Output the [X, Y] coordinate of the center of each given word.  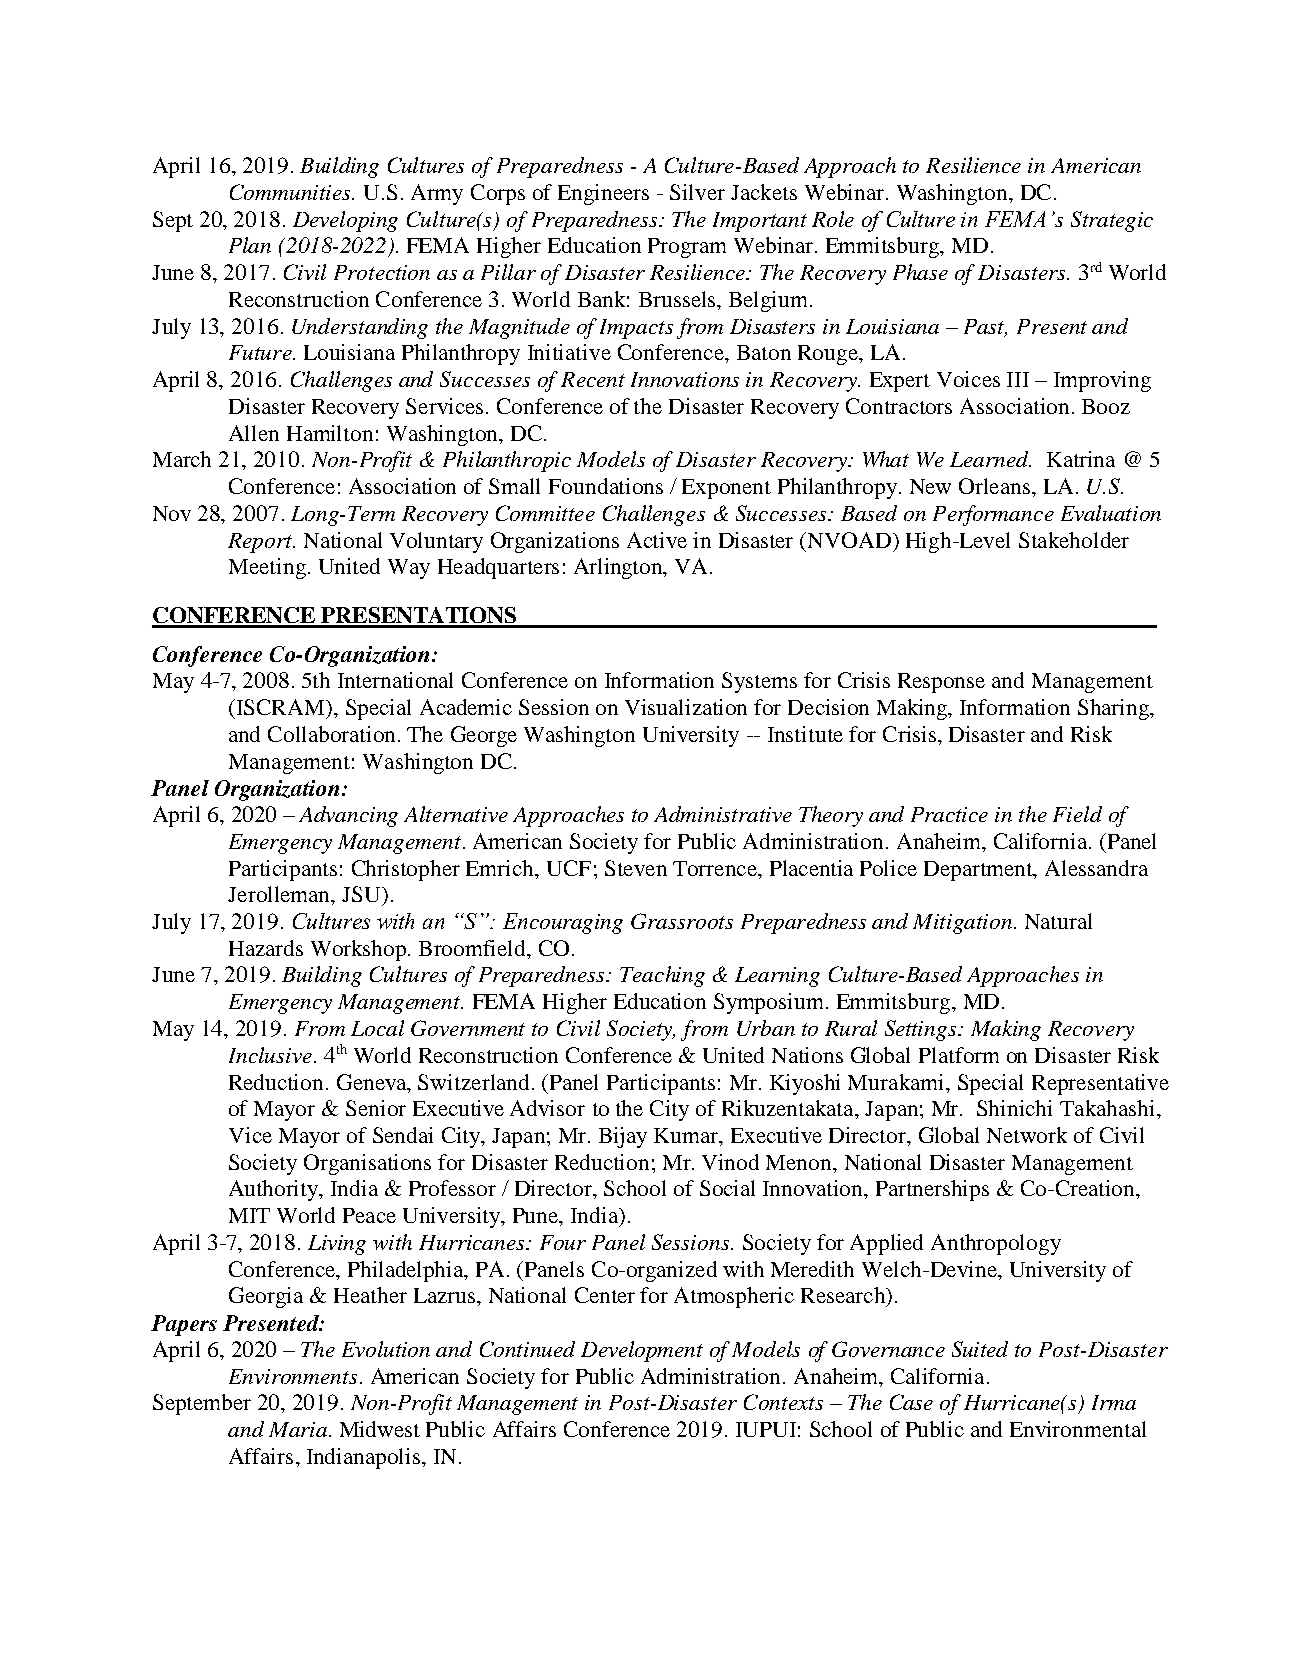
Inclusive [270, 1055]
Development [642, 1351]
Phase [920, 272]
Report [261, 543]
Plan [250, 245]
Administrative [723, 814]
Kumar [687, 1135]
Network [1027, 1135]
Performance [993, 515]
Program [687, 248]
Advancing [348, 816]
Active [657, 540]
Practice [949, 814]
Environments [293, 1376]
